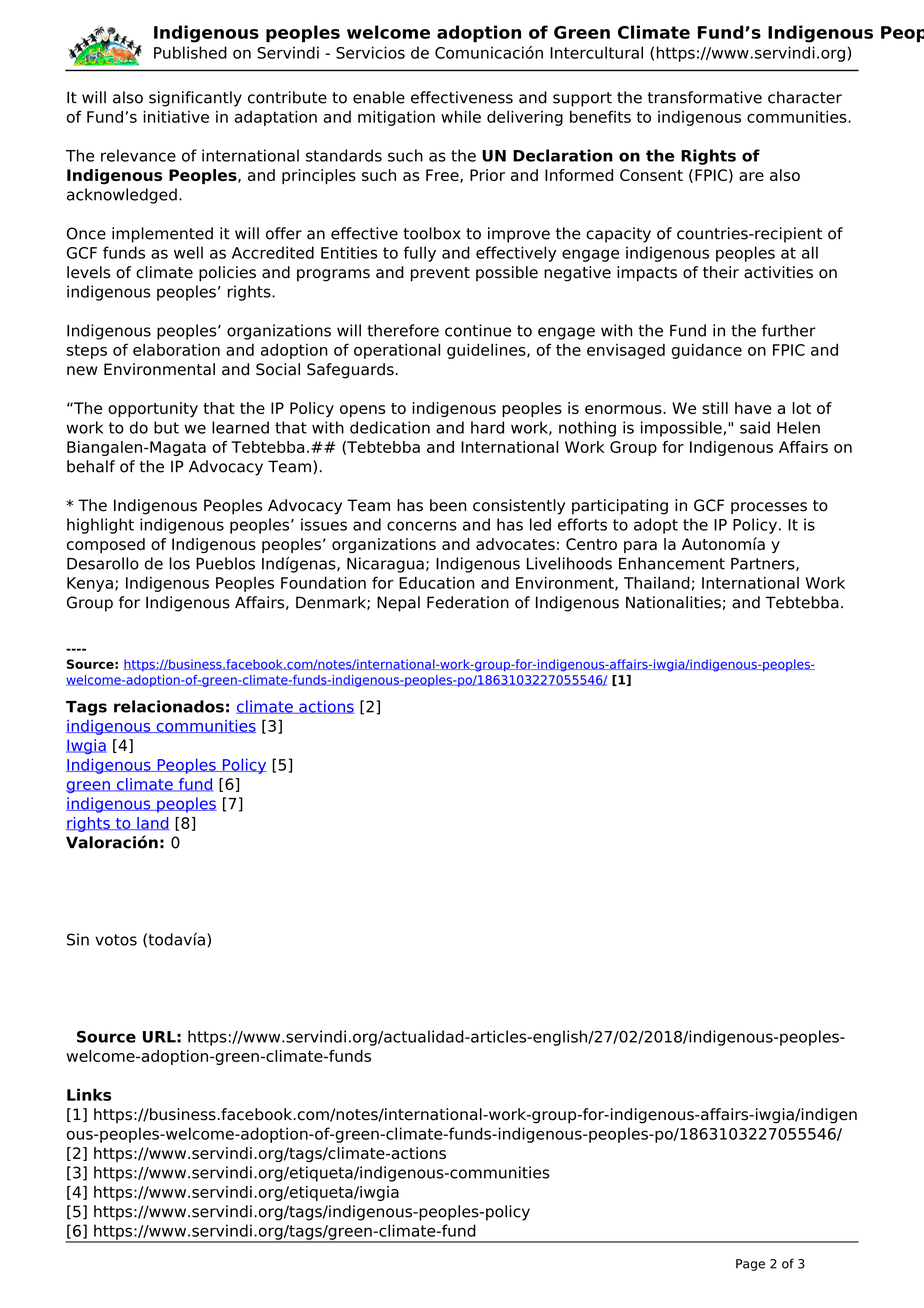 The image size is (924, 1308). Describe the element at coordinates (398, 604) in the screenshot. I see `Nepal` at that location.
